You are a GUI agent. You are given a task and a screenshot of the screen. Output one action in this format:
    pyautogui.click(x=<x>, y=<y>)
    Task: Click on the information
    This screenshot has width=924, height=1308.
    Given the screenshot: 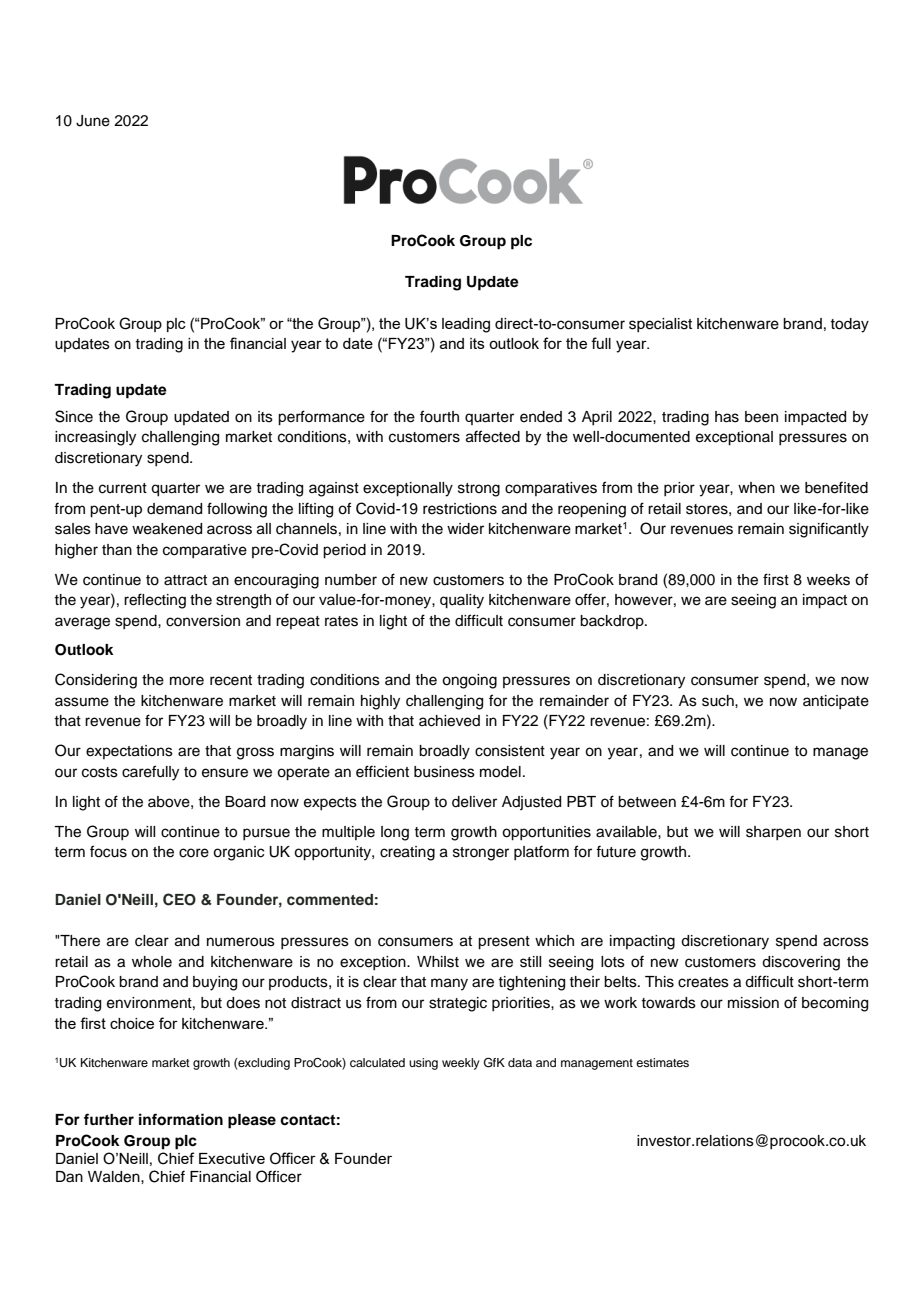 What is the action you would take?
    pyautogui.click(x=181, y=1119)
